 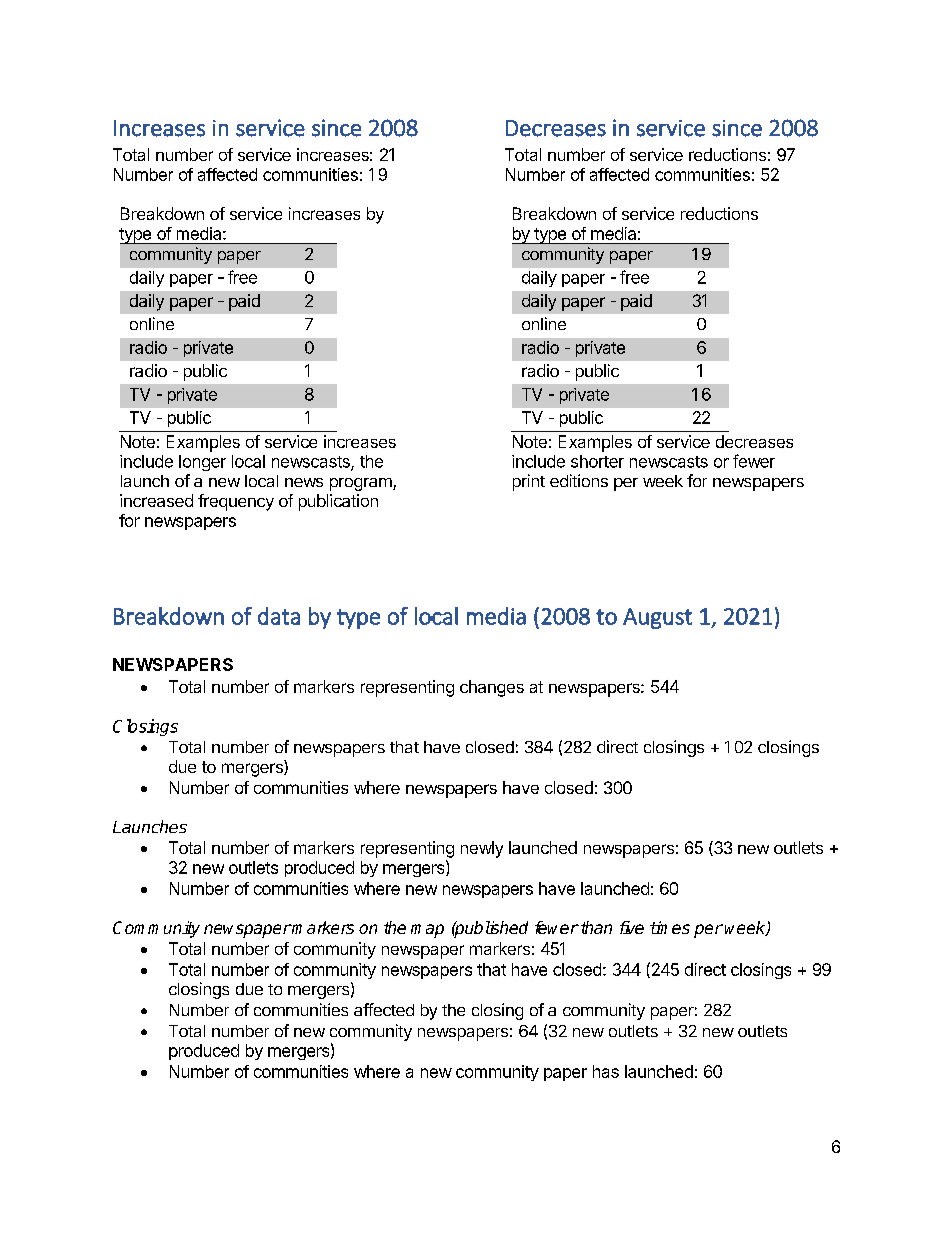 I want to click on newly, so click(x=482, y=849).
